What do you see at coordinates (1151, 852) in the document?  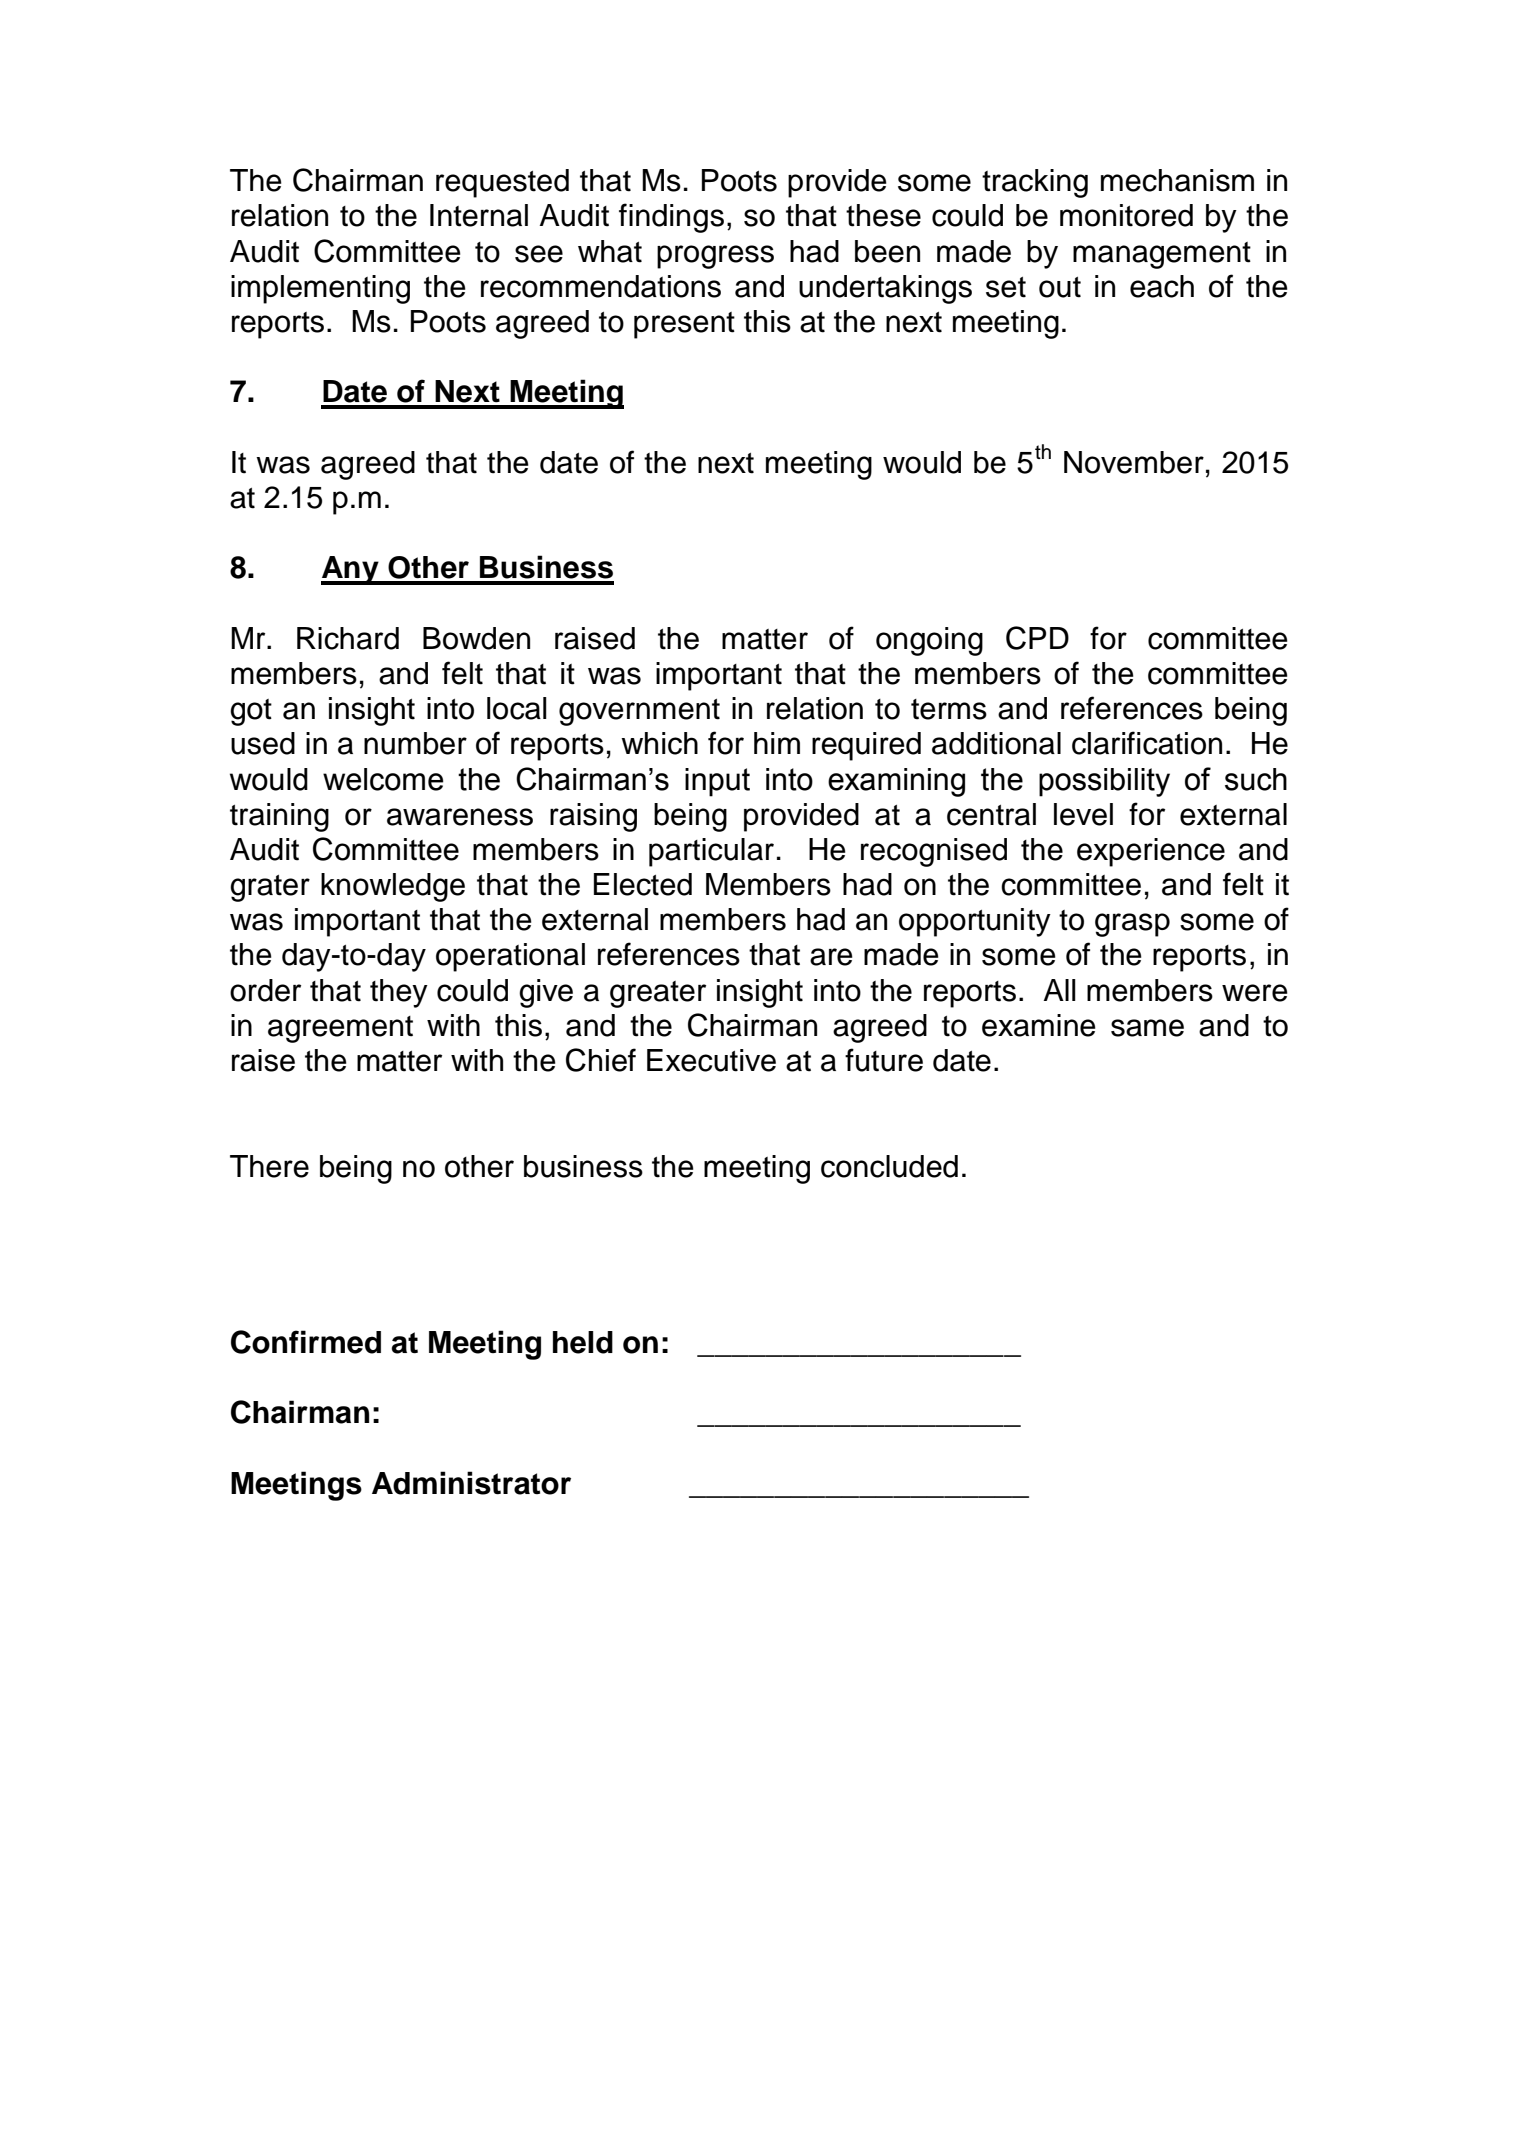 I see `experience` at bounding box center [1151, 852].
